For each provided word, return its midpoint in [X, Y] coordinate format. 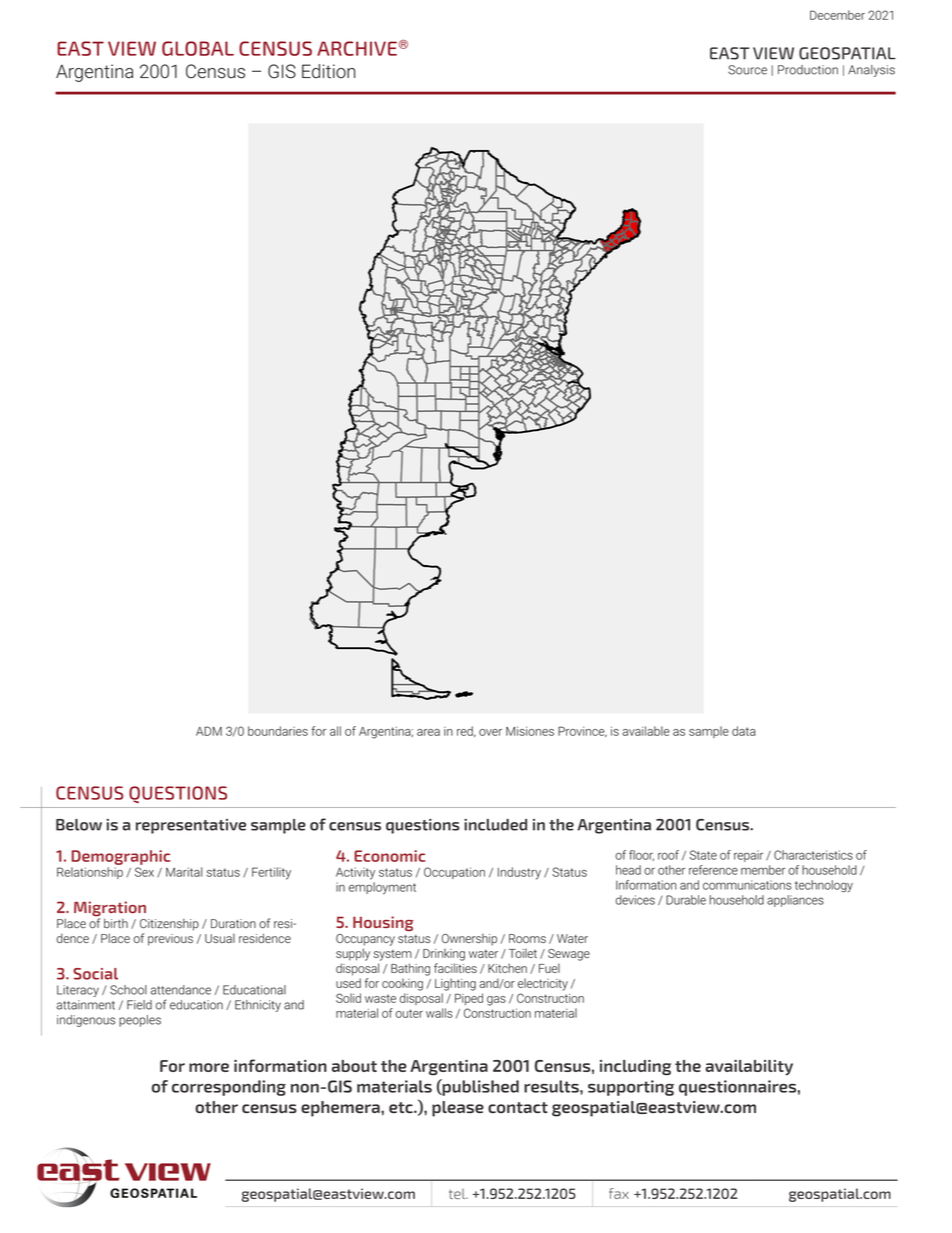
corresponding [229, 1088]
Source [747, 70]
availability [749, 1068]
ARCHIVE [357, 48]
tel [458, 1194]
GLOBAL [198, 48]
